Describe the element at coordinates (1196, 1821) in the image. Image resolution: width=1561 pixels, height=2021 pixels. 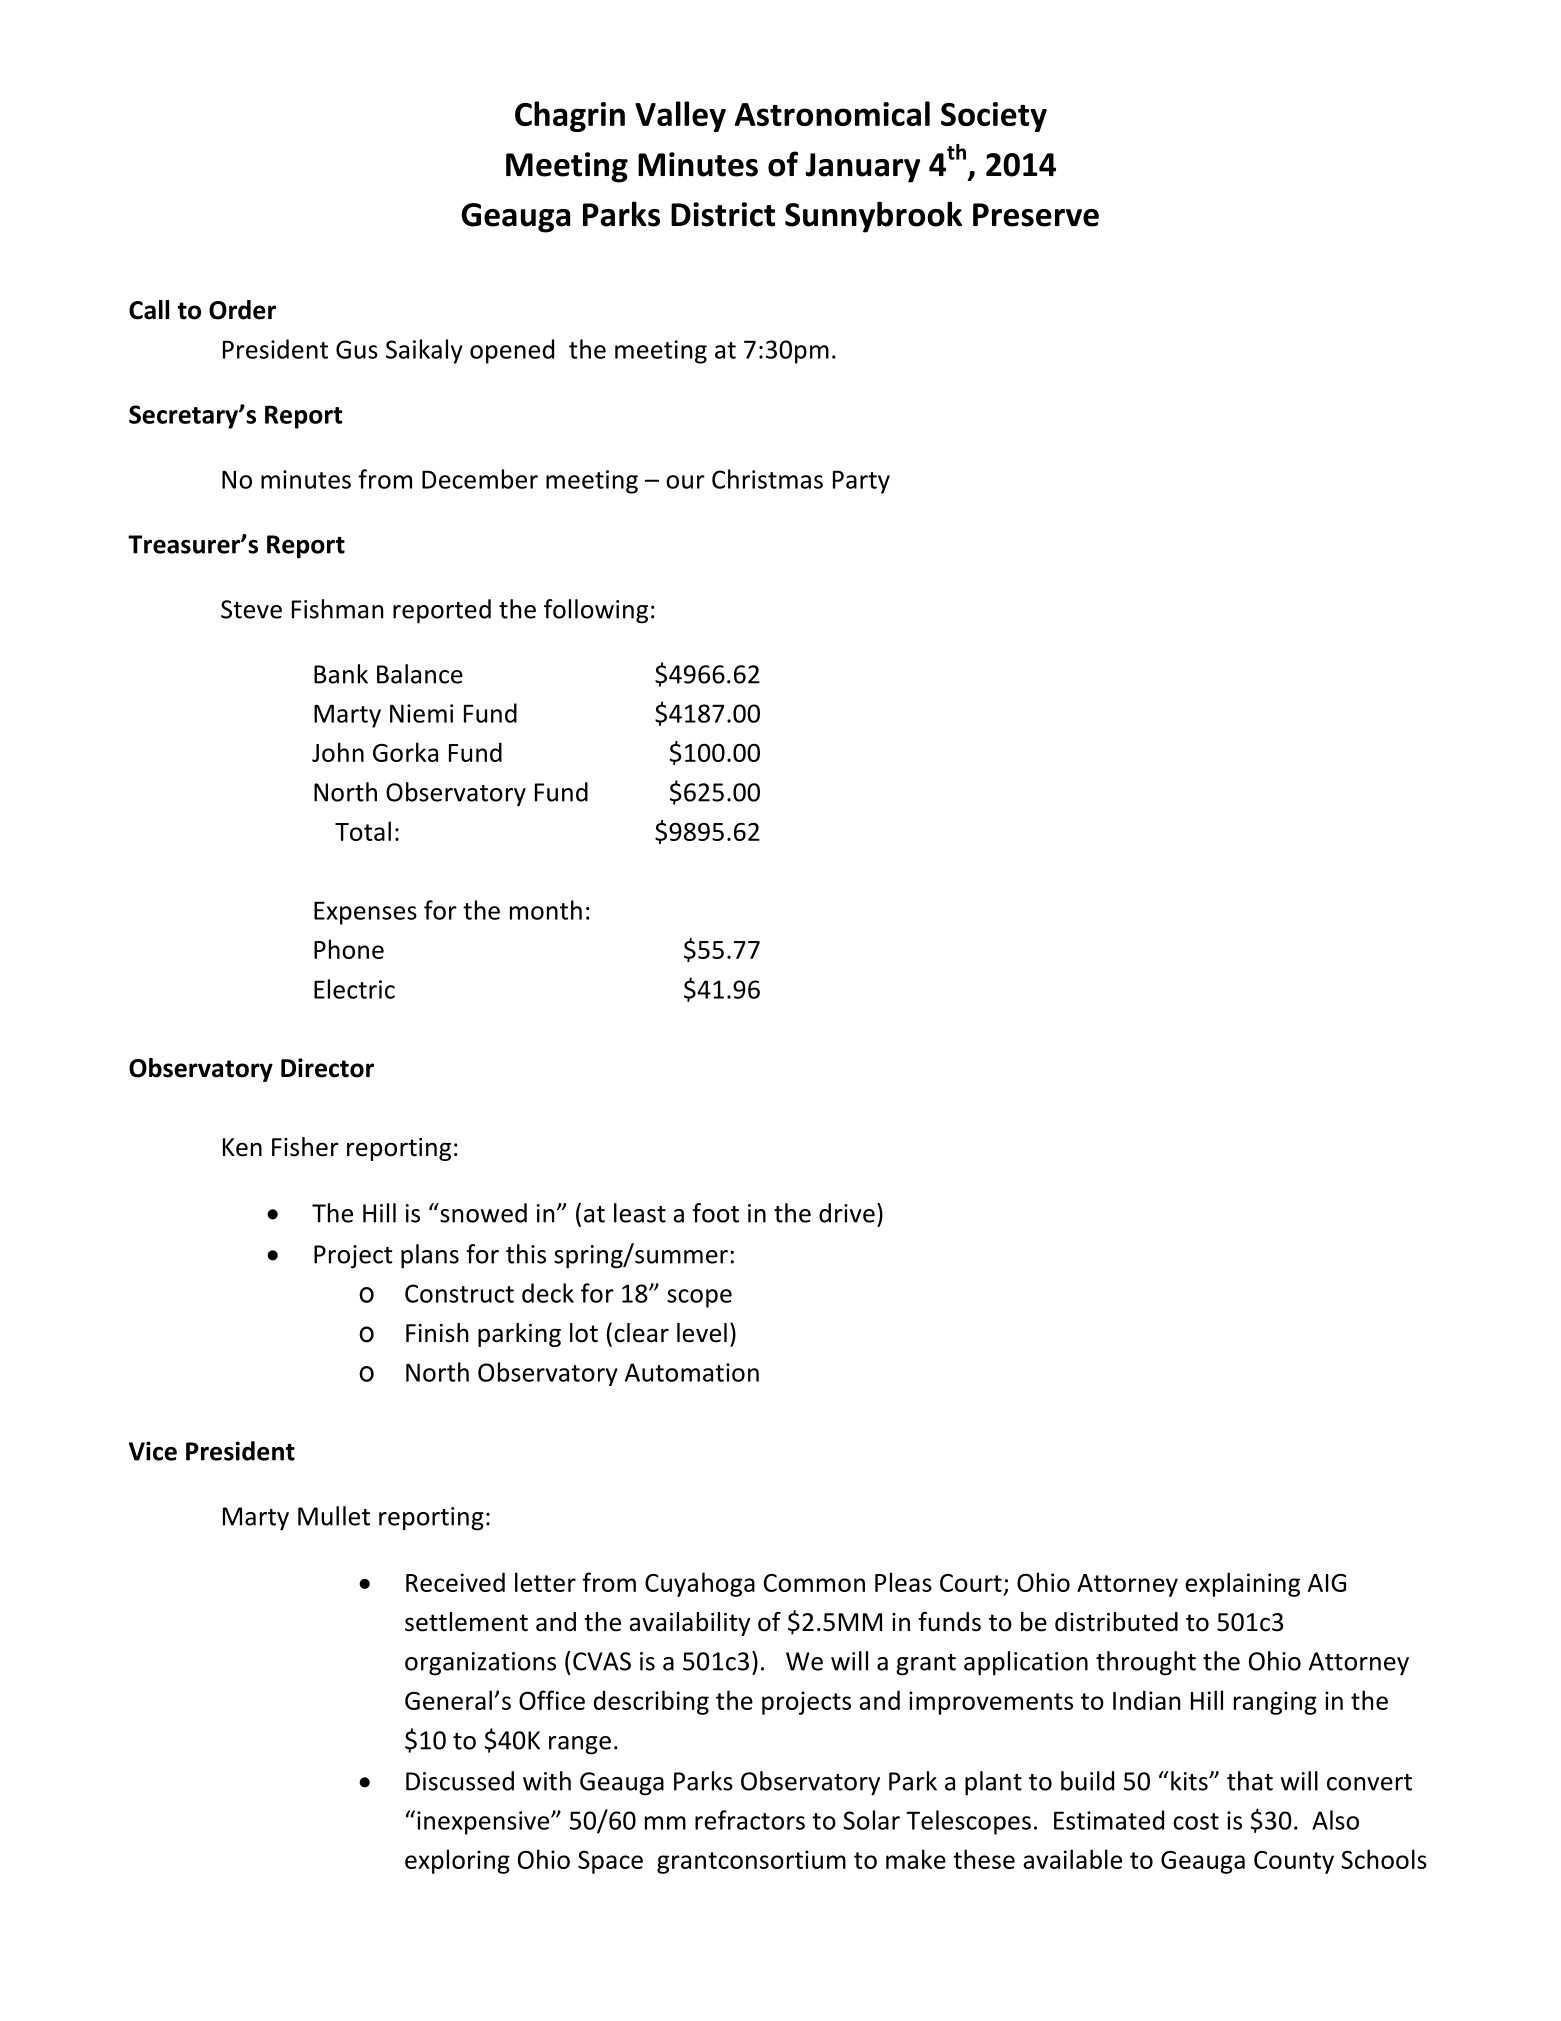
I see `cost` at that location.
